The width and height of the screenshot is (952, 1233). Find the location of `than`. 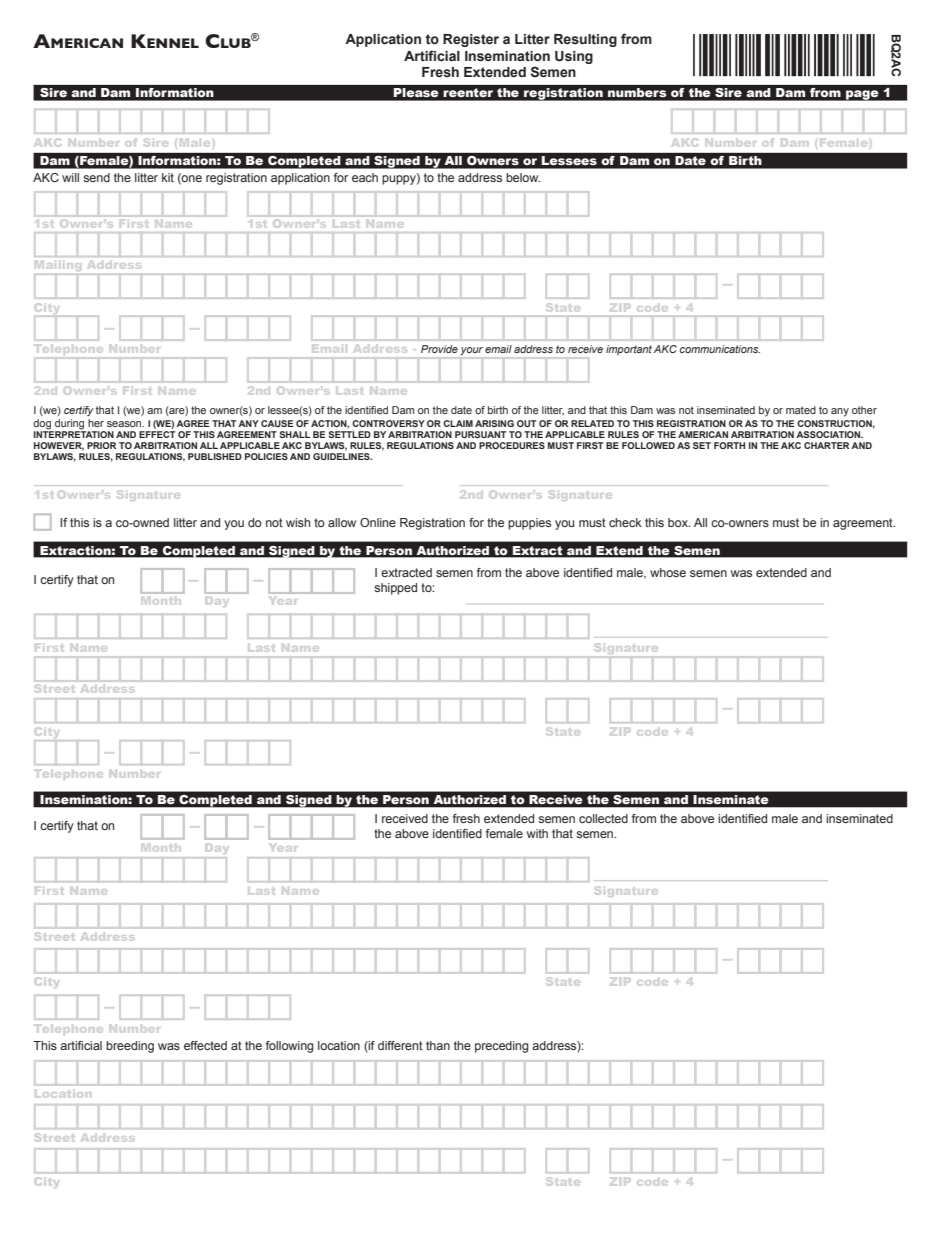

than is located at coordinates (438, 1045).
